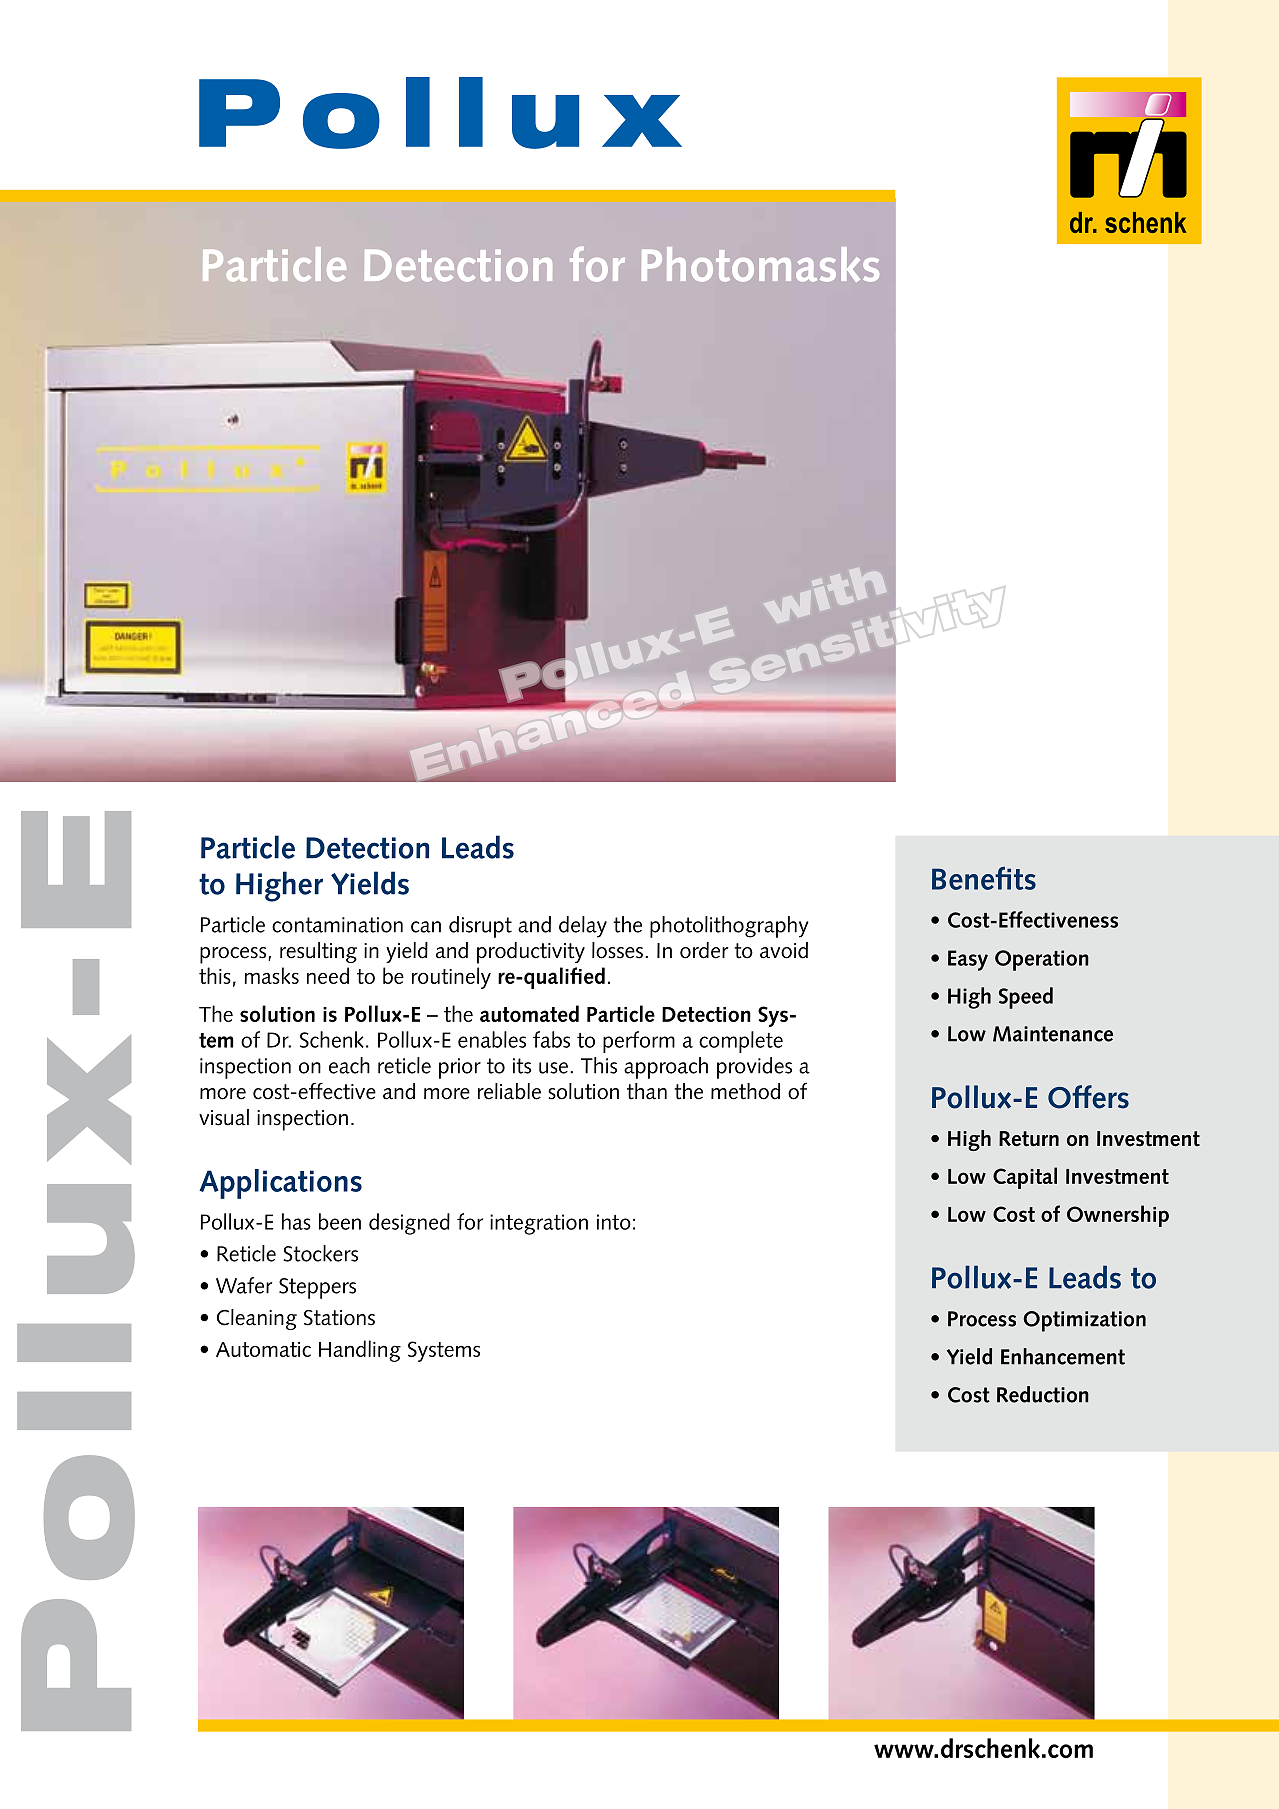  Describe the element at coordinates (984, 878) in the screenshot. I see `Benefits` at that location.
